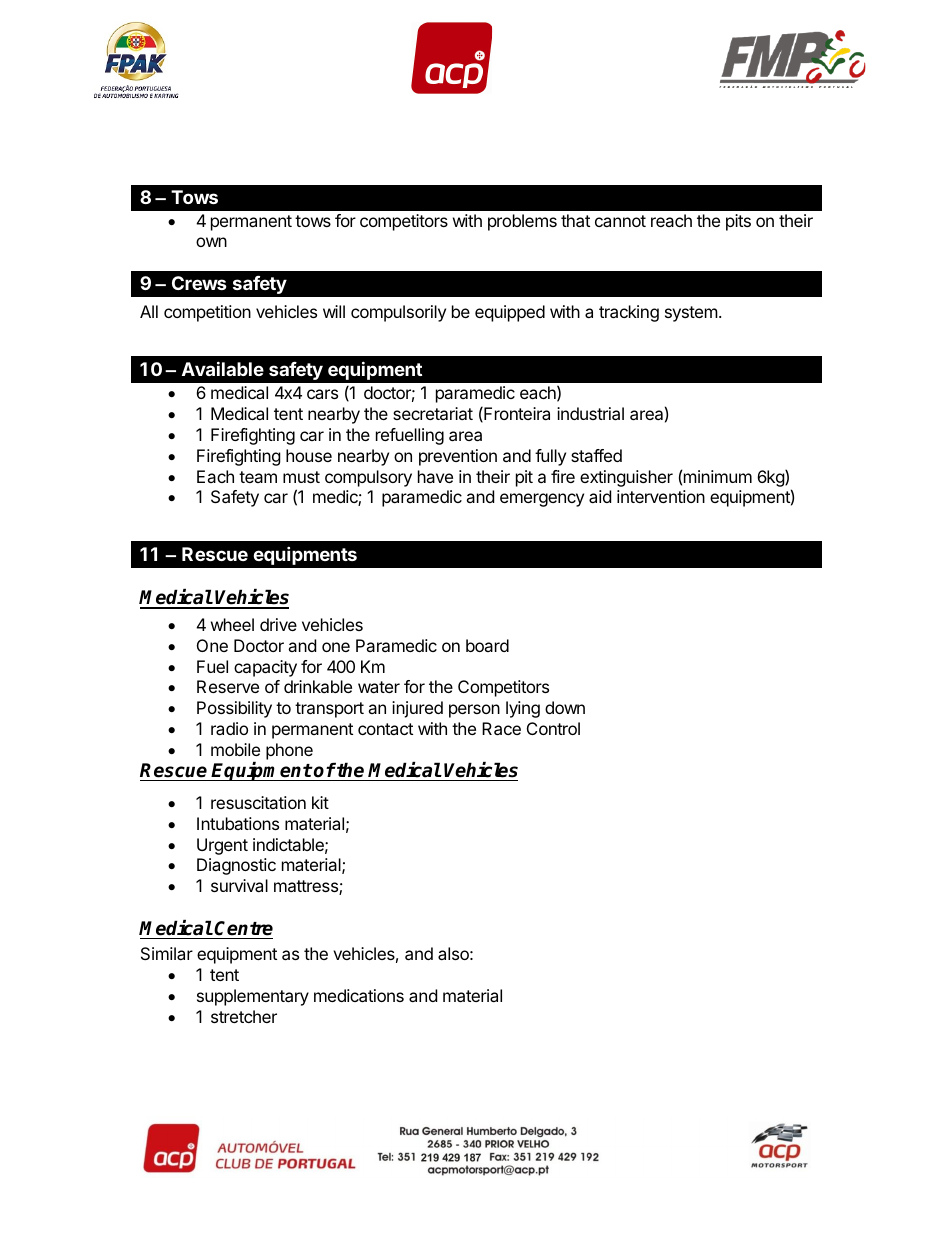  I want to click on have, so click(435, 476).
